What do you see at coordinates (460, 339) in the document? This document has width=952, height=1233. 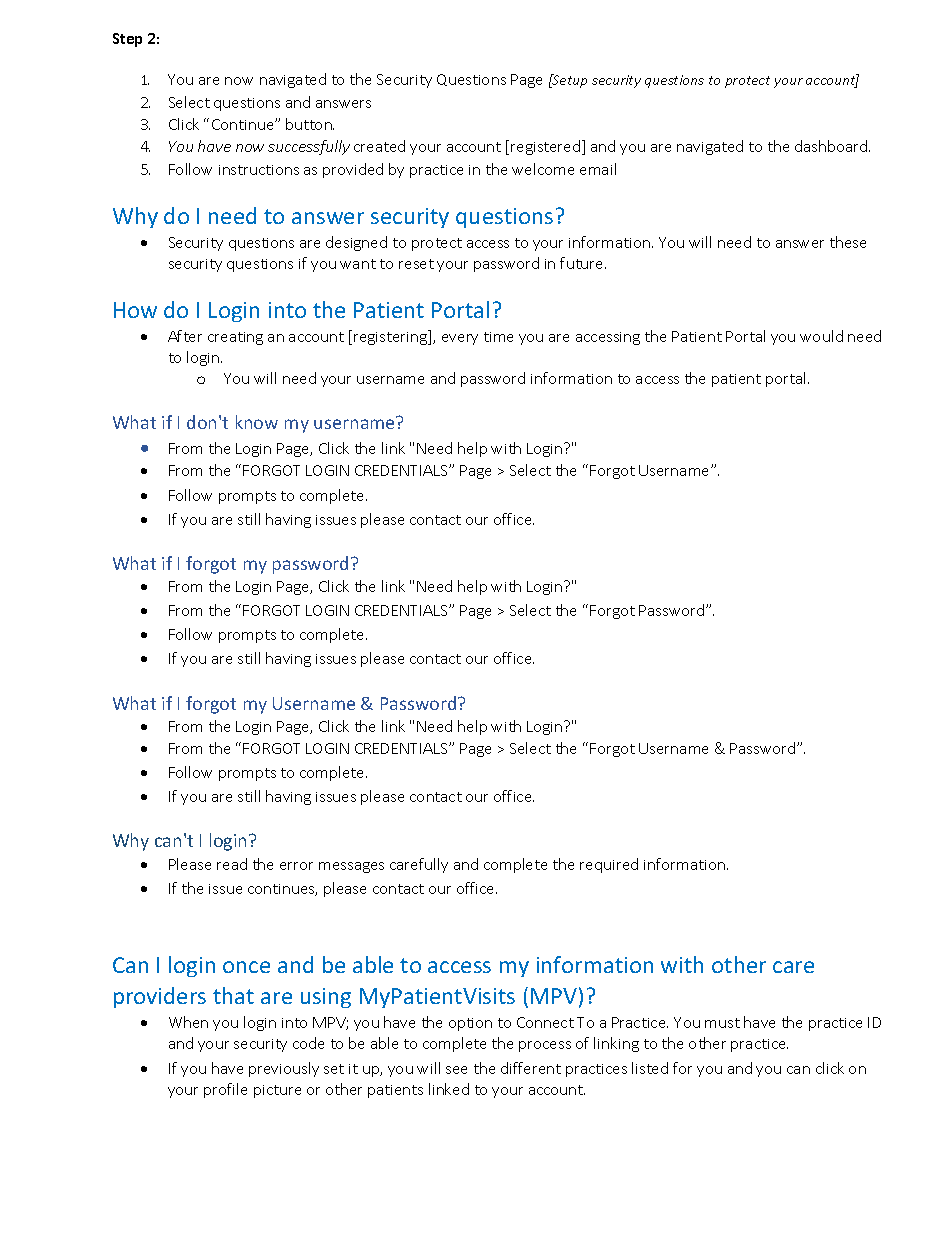 I see `every` at bounding box center [460, 339].
